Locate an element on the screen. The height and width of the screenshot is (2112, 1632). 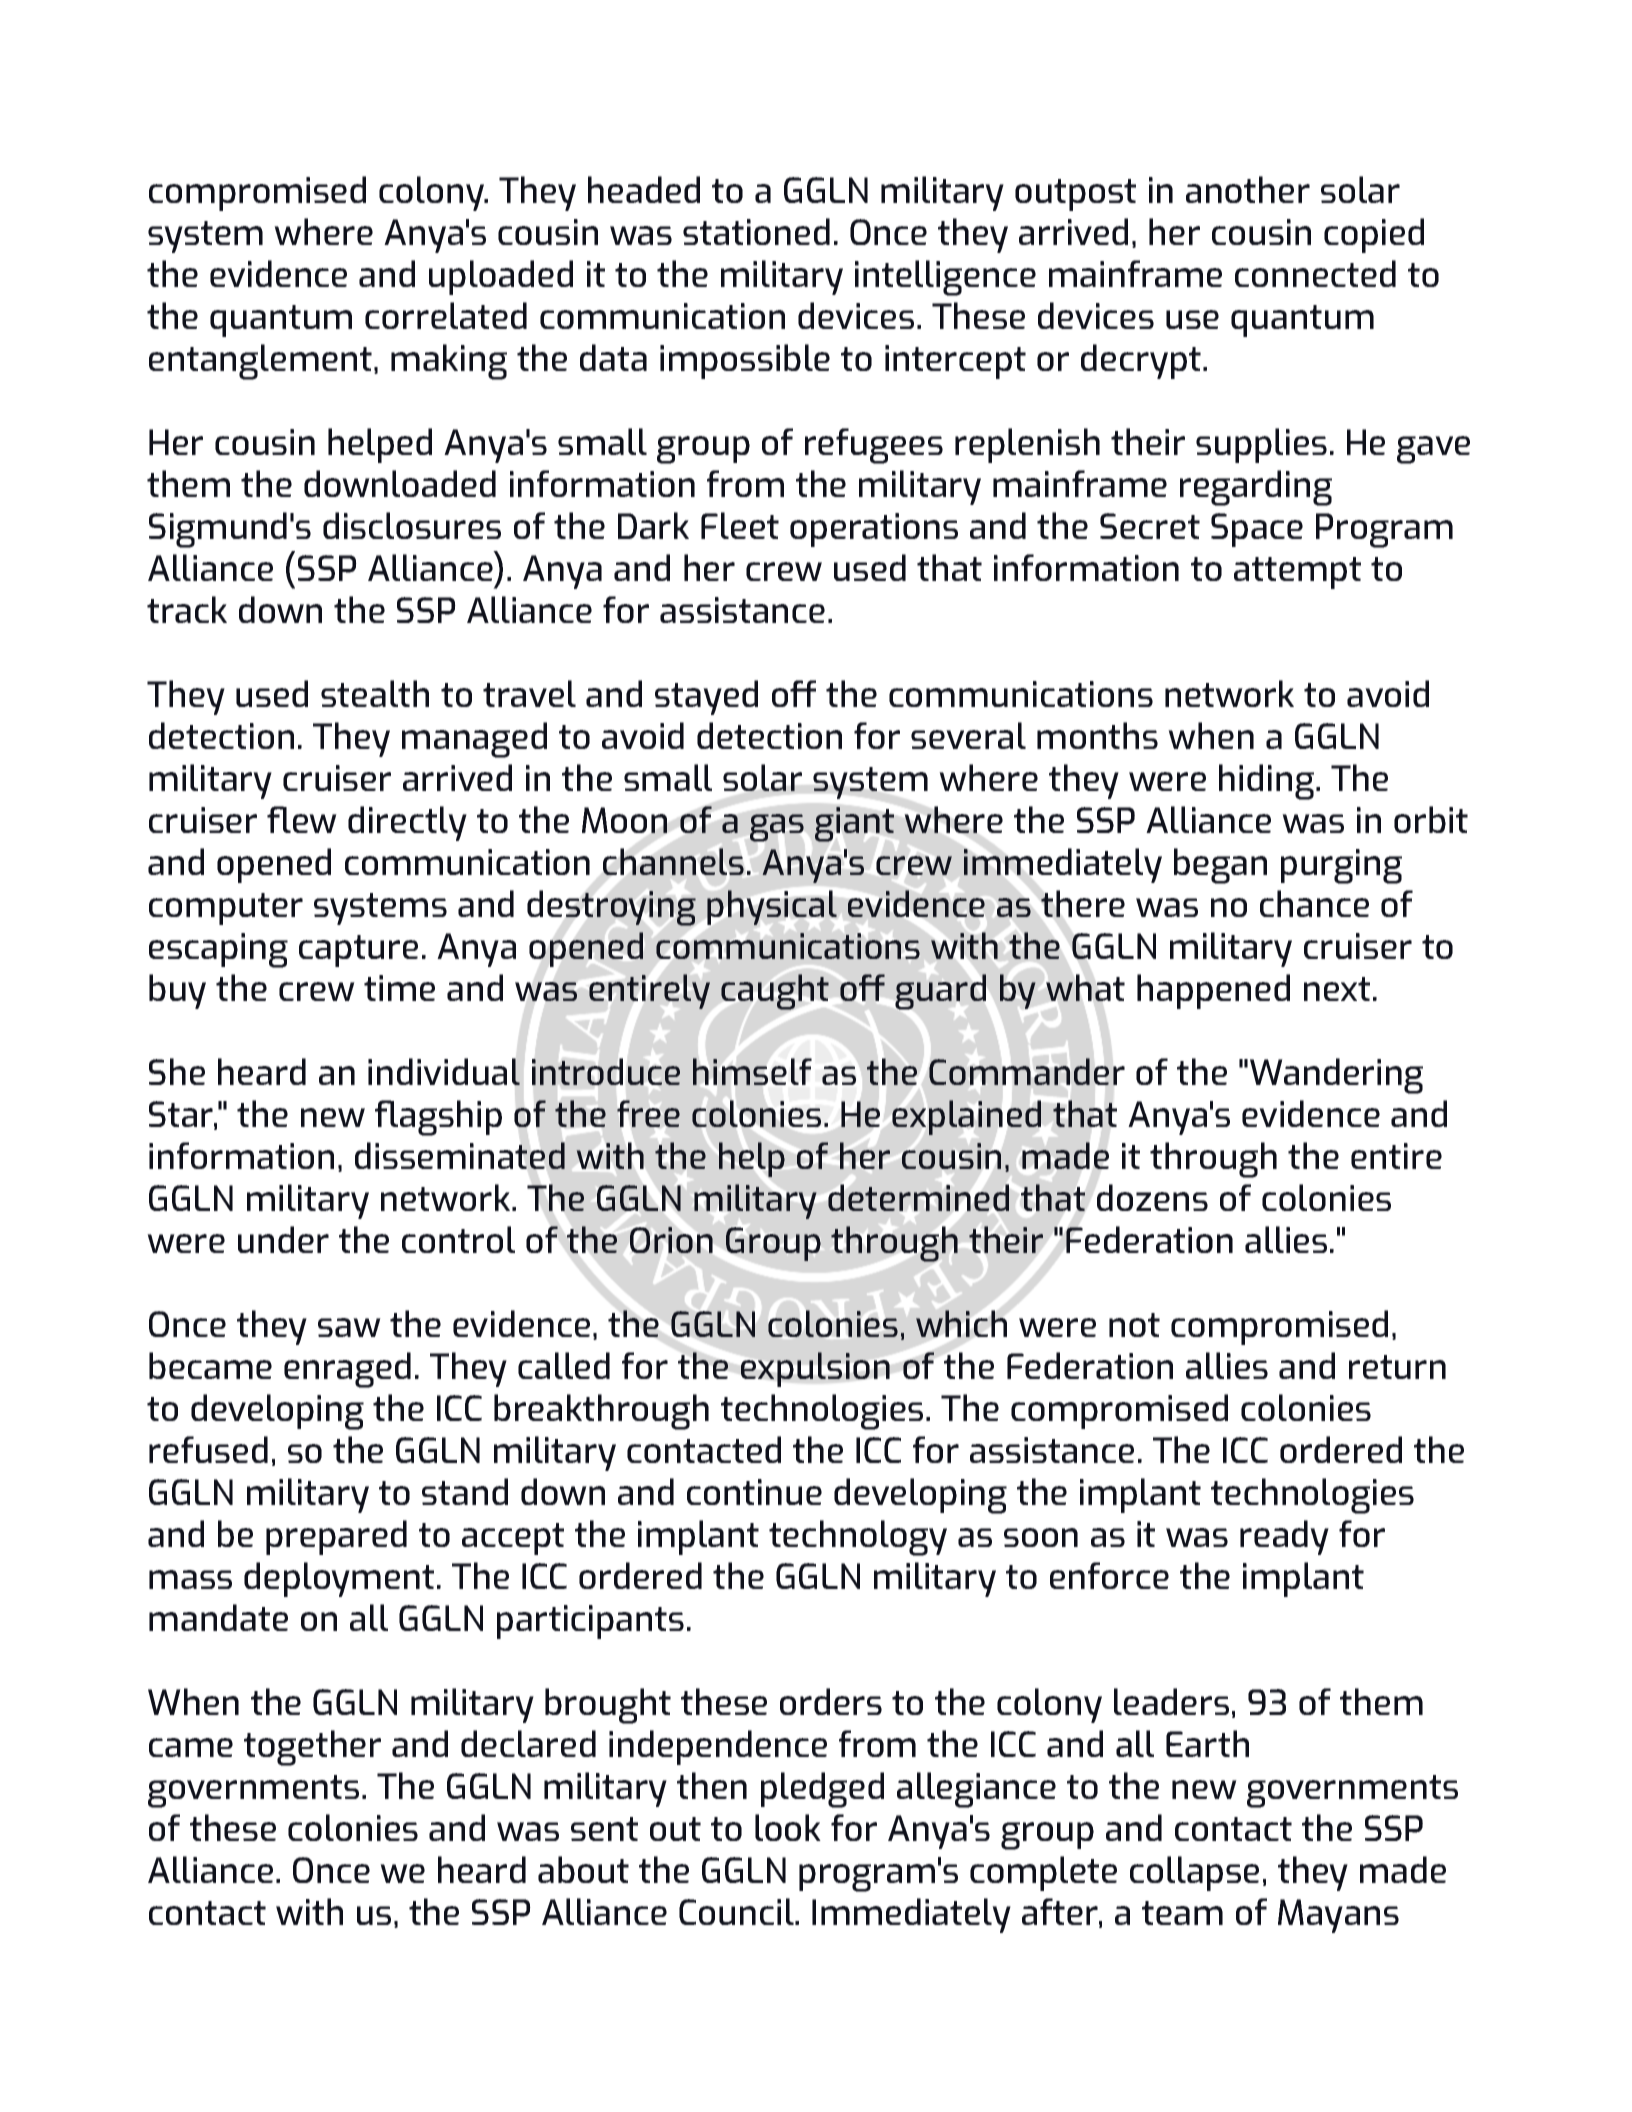
stealth is located at coordinates (375, 693).
